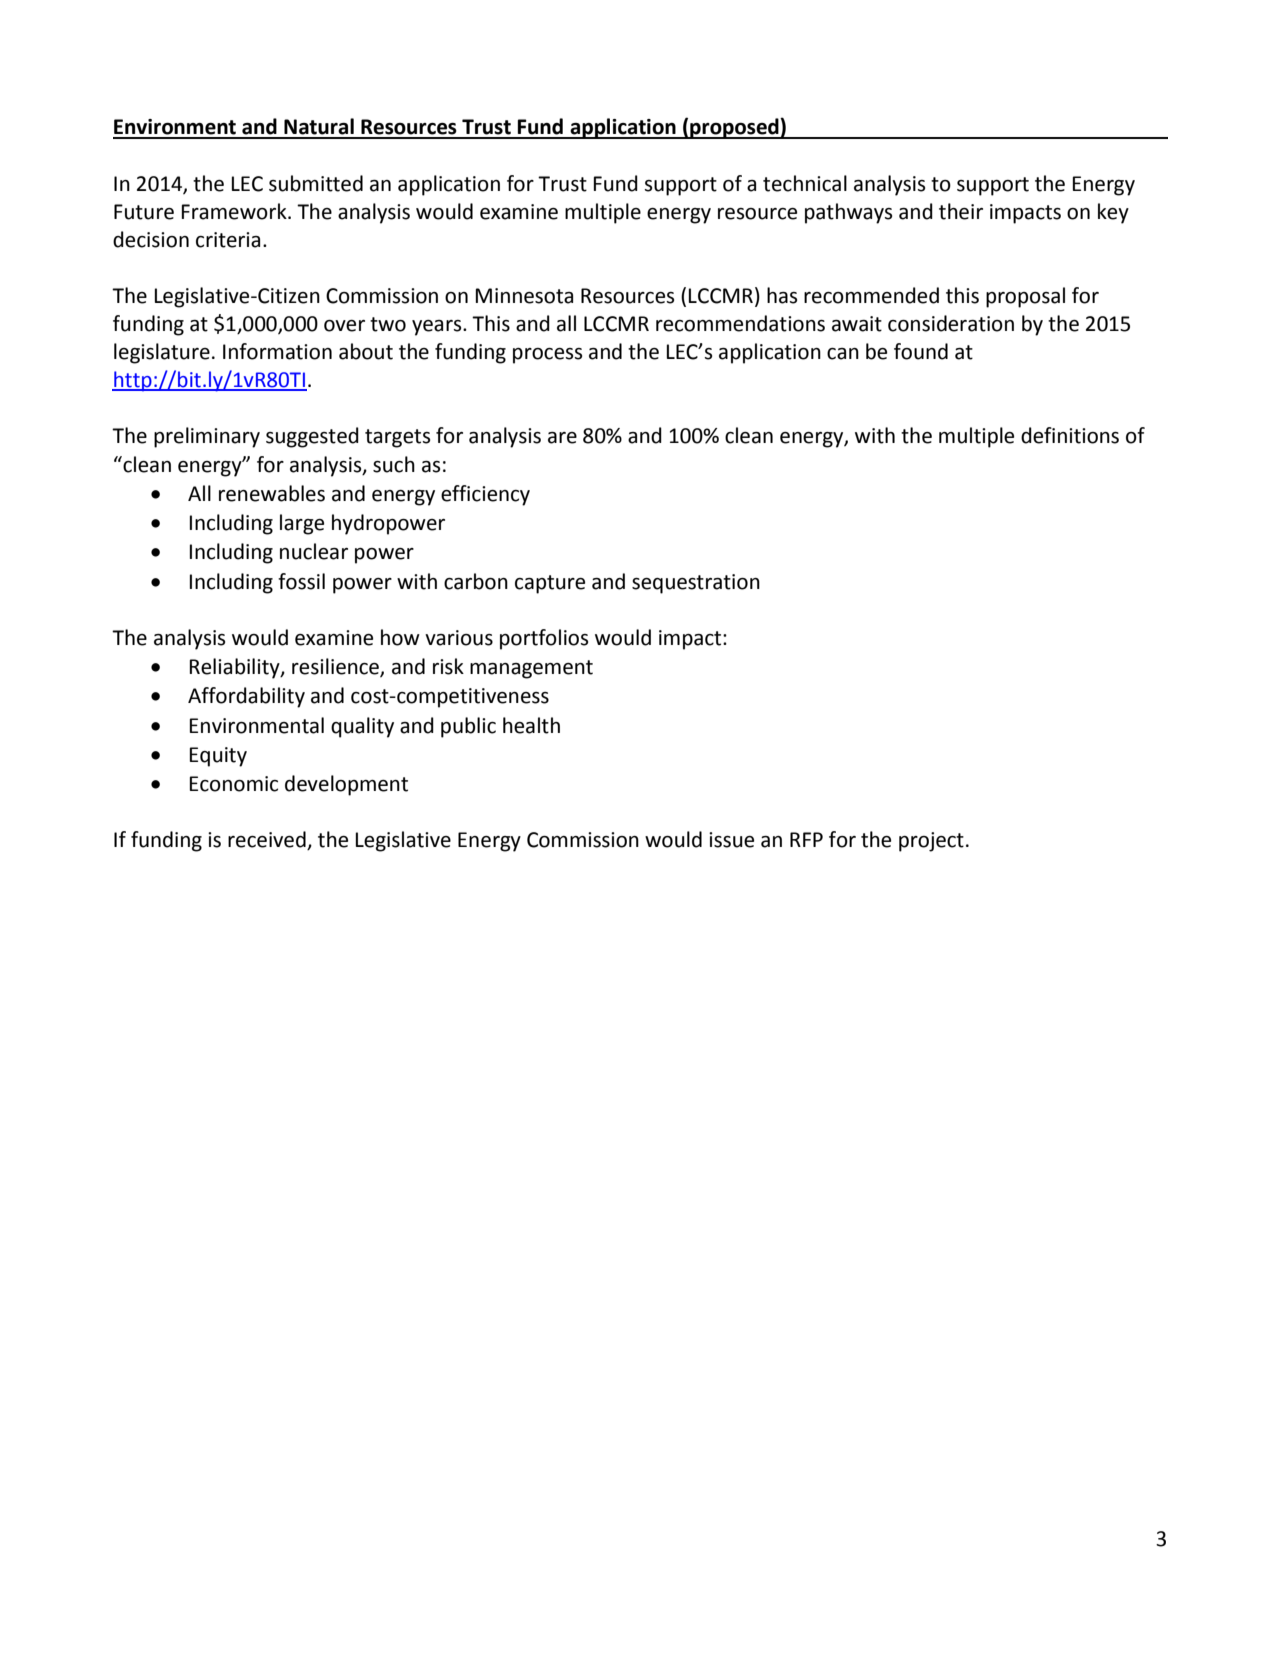  I want to click on renewables, so click(272, 493).
